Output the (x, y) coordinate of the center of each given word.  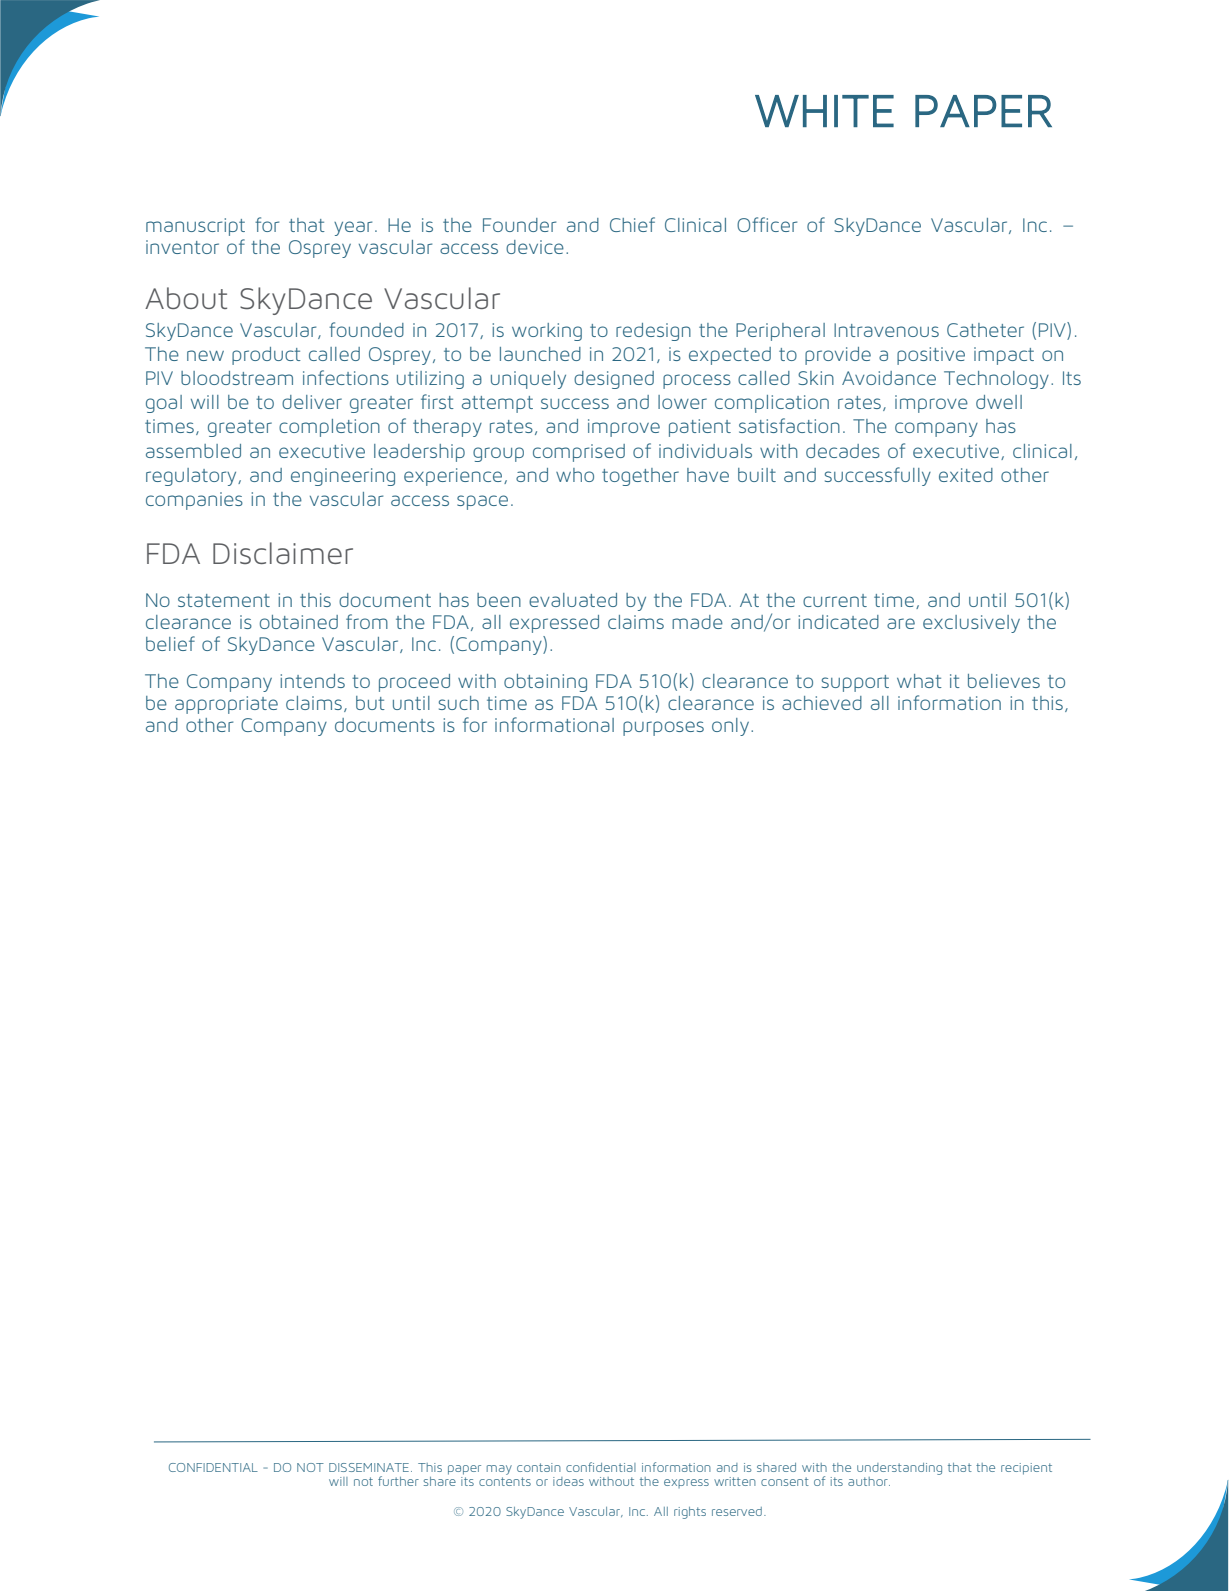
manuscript (195, 227)
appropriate (226, 705)
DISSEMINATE (369, 1467)
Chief (632, 224)
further (398, 1481)
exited (966, 475)
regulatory (192, 477)
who (575, 475)
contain (539, 1467)
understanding (899, 1469)
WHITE (824, 111)
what (919, 681)
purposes (663, 728)
